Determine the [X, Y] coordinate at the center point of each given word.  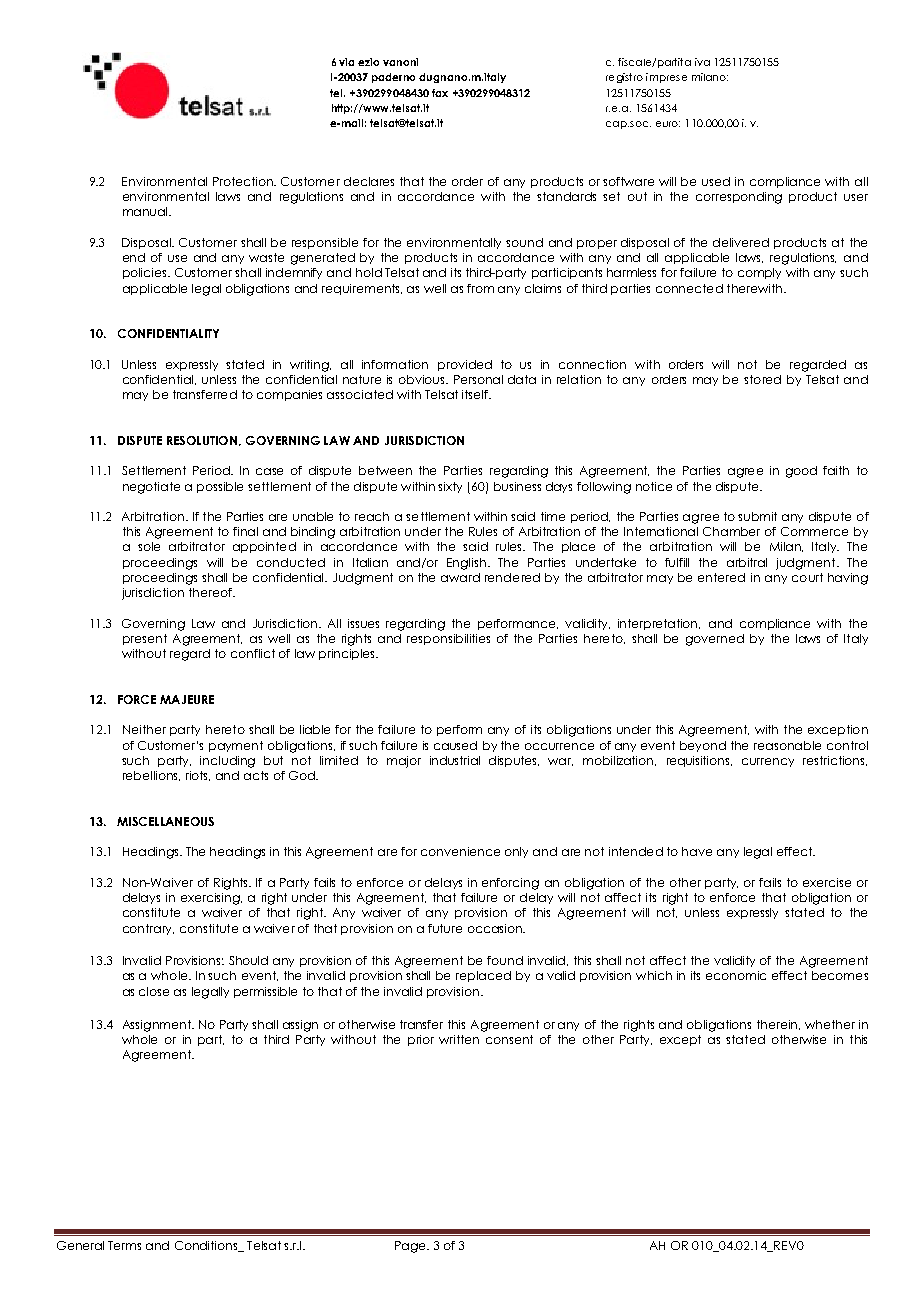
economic [736, 975]
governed [715, 640]
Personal [478, 379]
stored [762, 379]
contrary [148, 929]
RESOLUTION [202, 440]
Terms [124, 1245]
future [445, 928]
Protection [244, 181]
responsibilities [448, 639]
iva [702, 62]
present [145, 639]
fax [440, 93]
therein [778, 1025]
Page [411, 1247]
